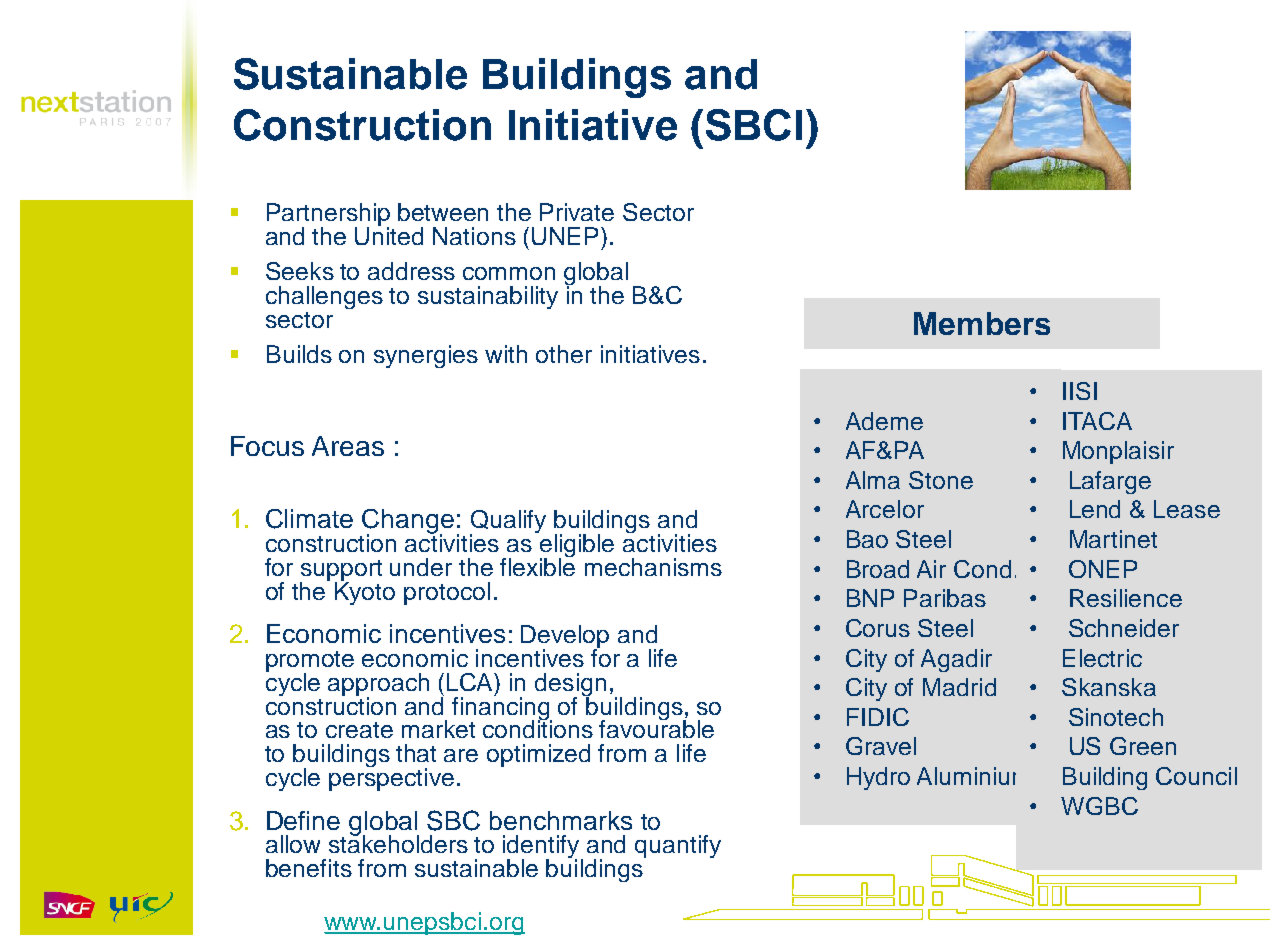 The width and height of the screenshot is (1270, 952). What do you see at coordinates (873, 480) in the screenshot?
I see `Alma` at bounding box center [873, 480].
